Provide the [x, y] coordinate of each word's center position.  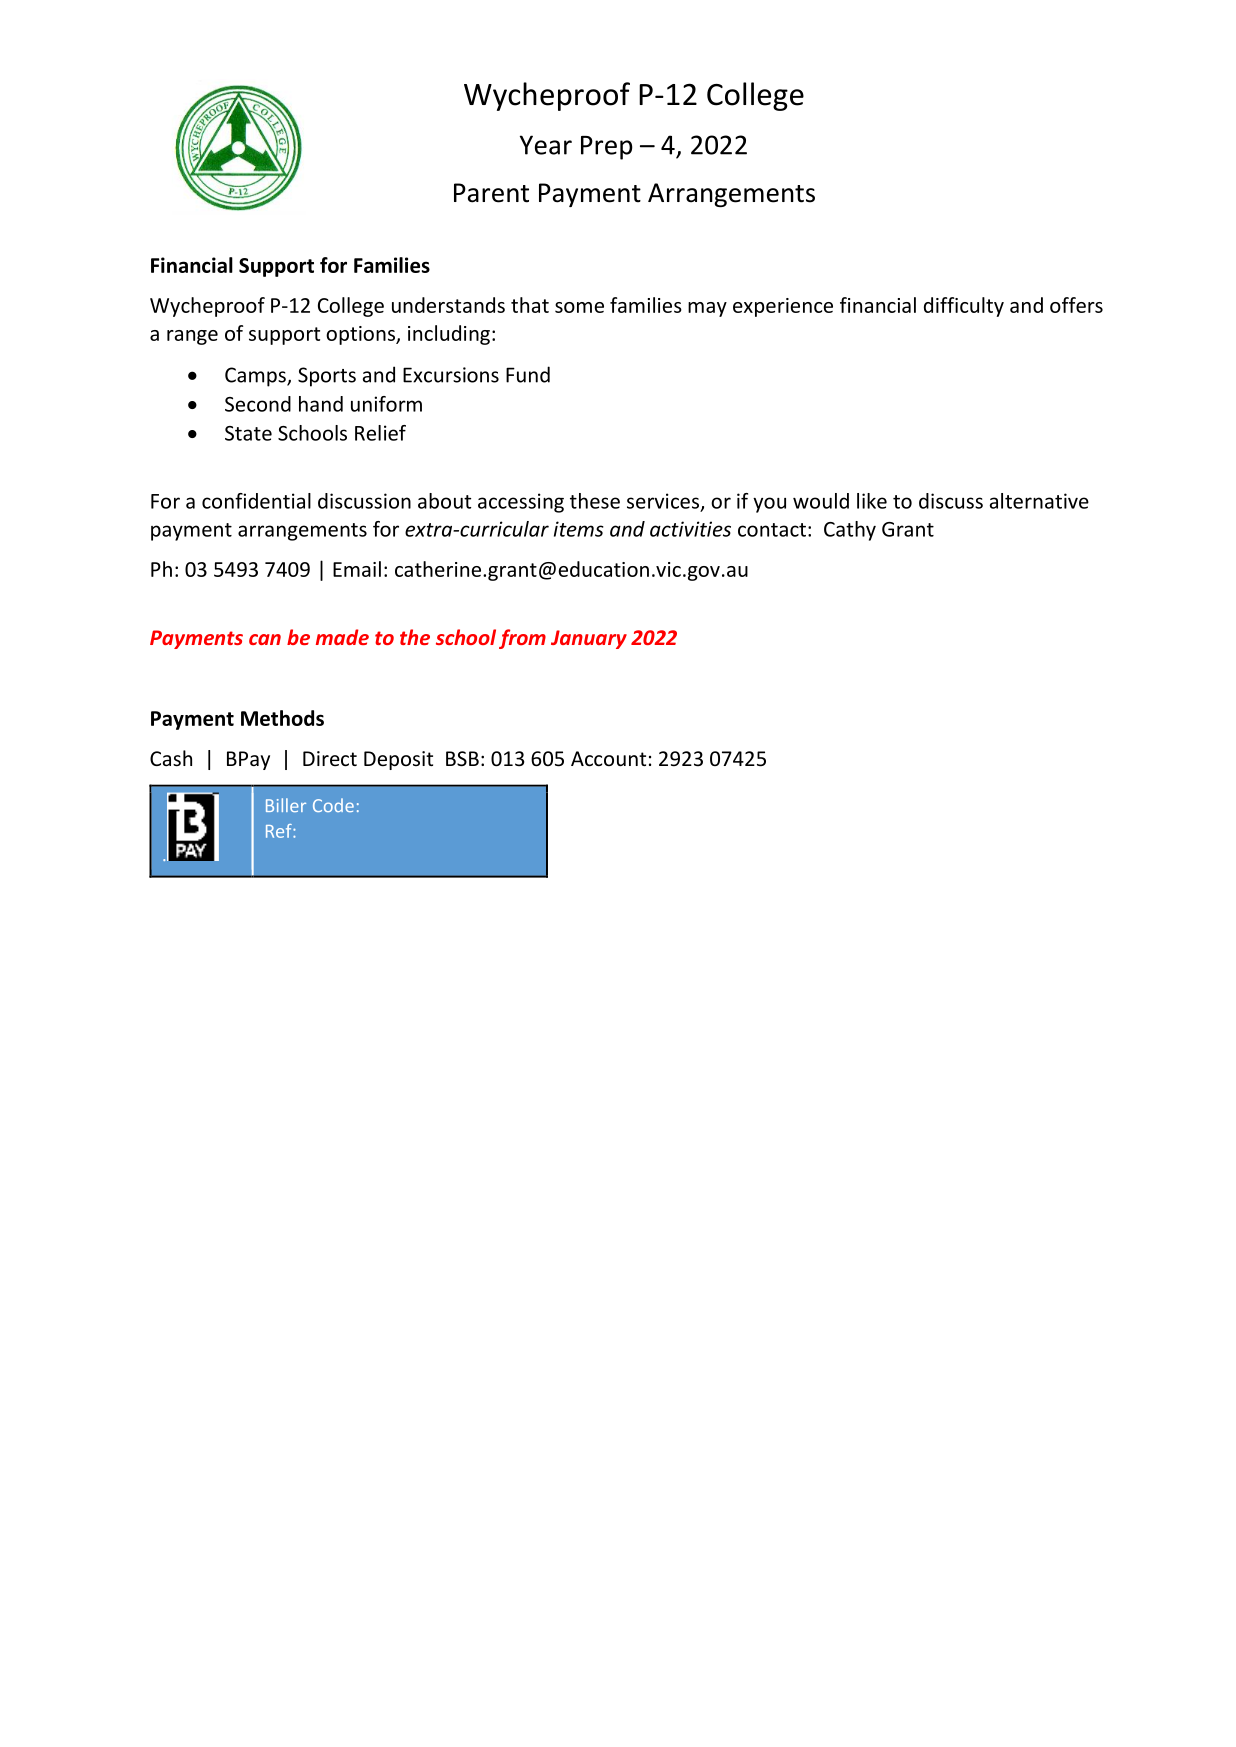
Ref [280, 831]
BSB [462, 759]
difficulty [964, 307]
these [595, 501]
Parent [491, 193]
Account [608, 759]
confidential [256, 501]
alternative [1039, 501]
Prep [607, 148]
